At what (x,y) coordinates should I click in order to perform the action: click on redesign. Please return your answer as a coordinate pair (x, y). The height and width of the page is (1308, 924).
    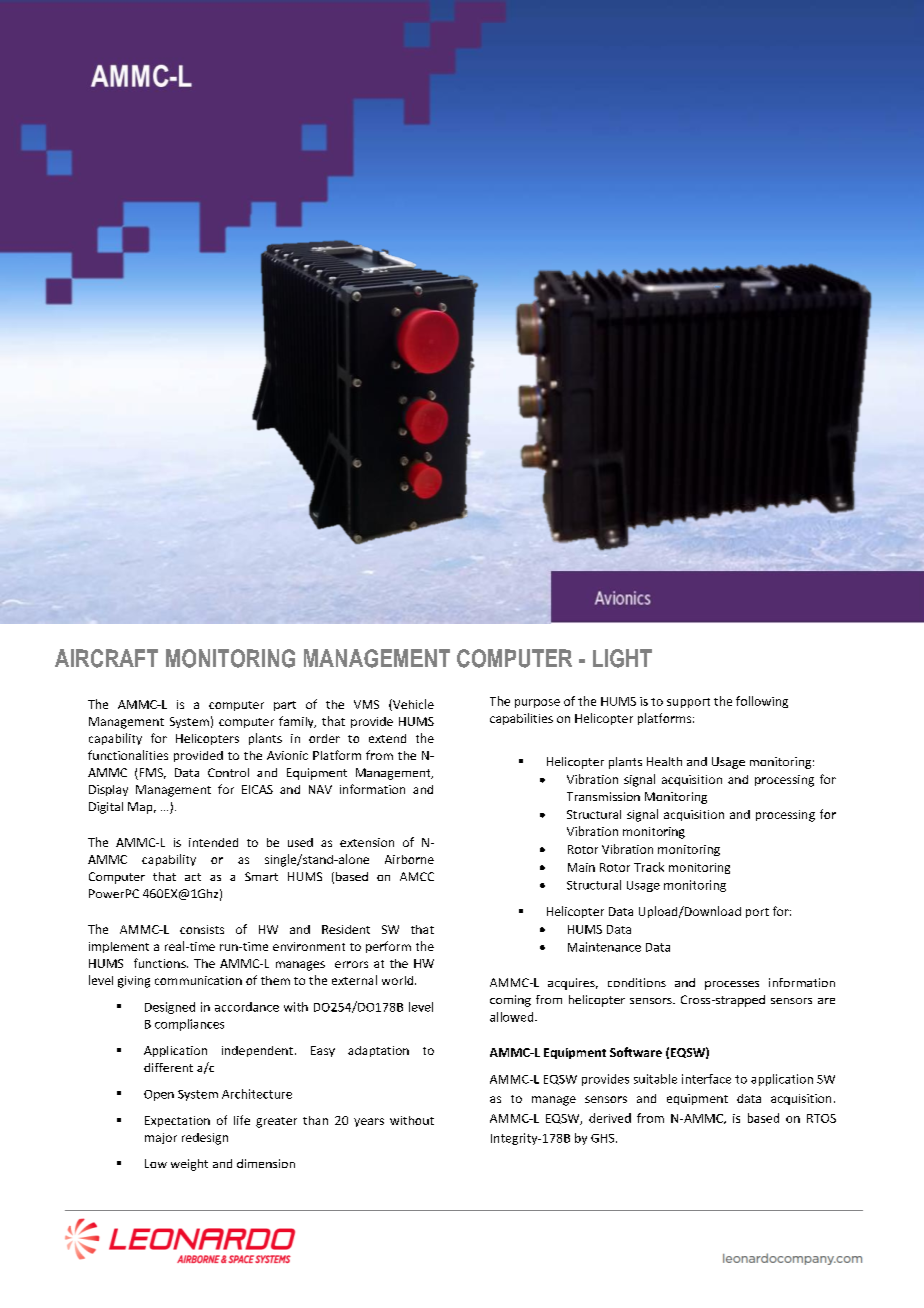
    Looking at the image, I should click on (205, 1139).
